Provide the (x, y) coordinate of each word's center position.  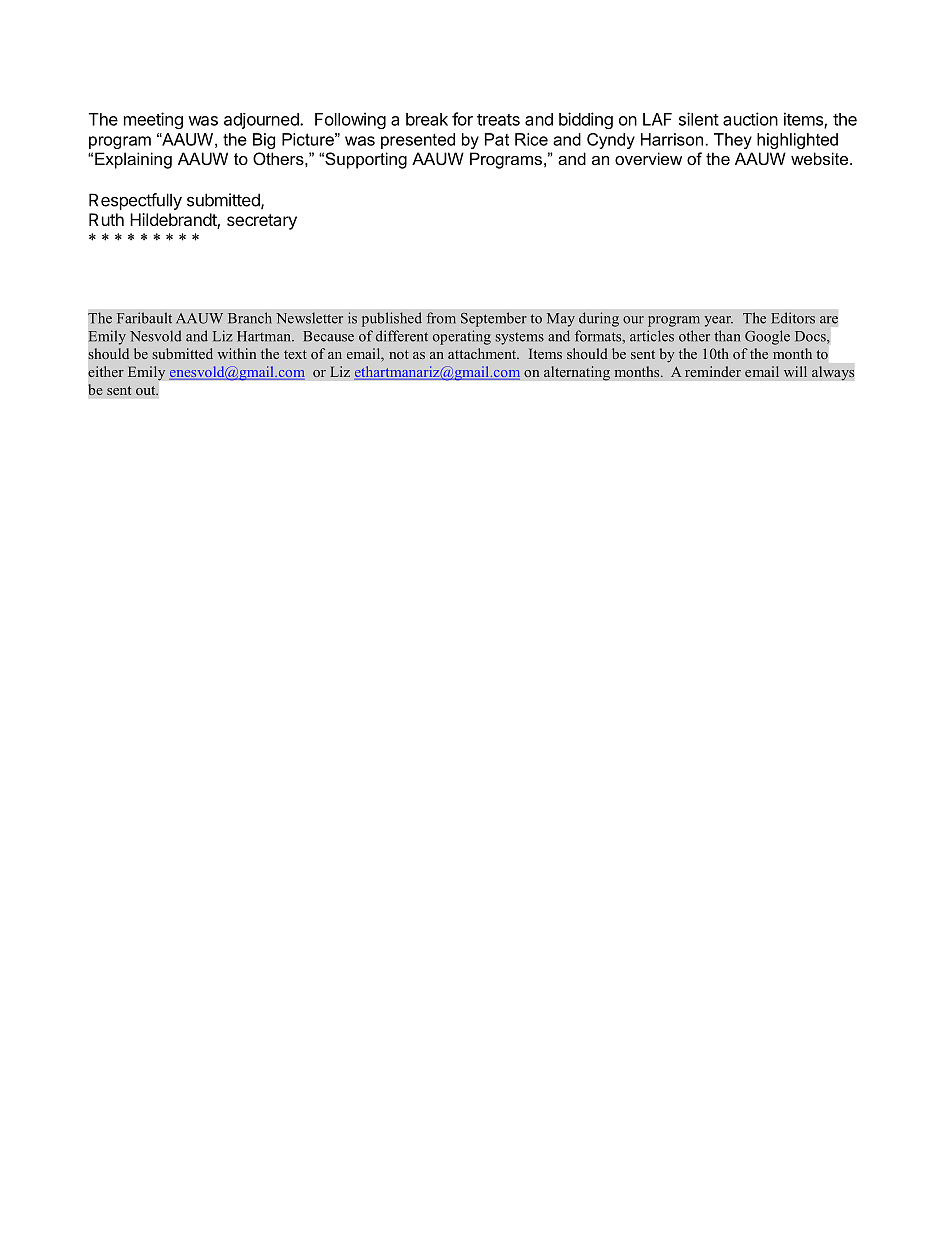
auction (750, 119)
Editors (793, 318)
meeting (153, 120)
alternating (577, 373)
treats (498, 120)
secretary (262, 222)
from (441, 318)
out (147, 390)
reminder (713, 371)
